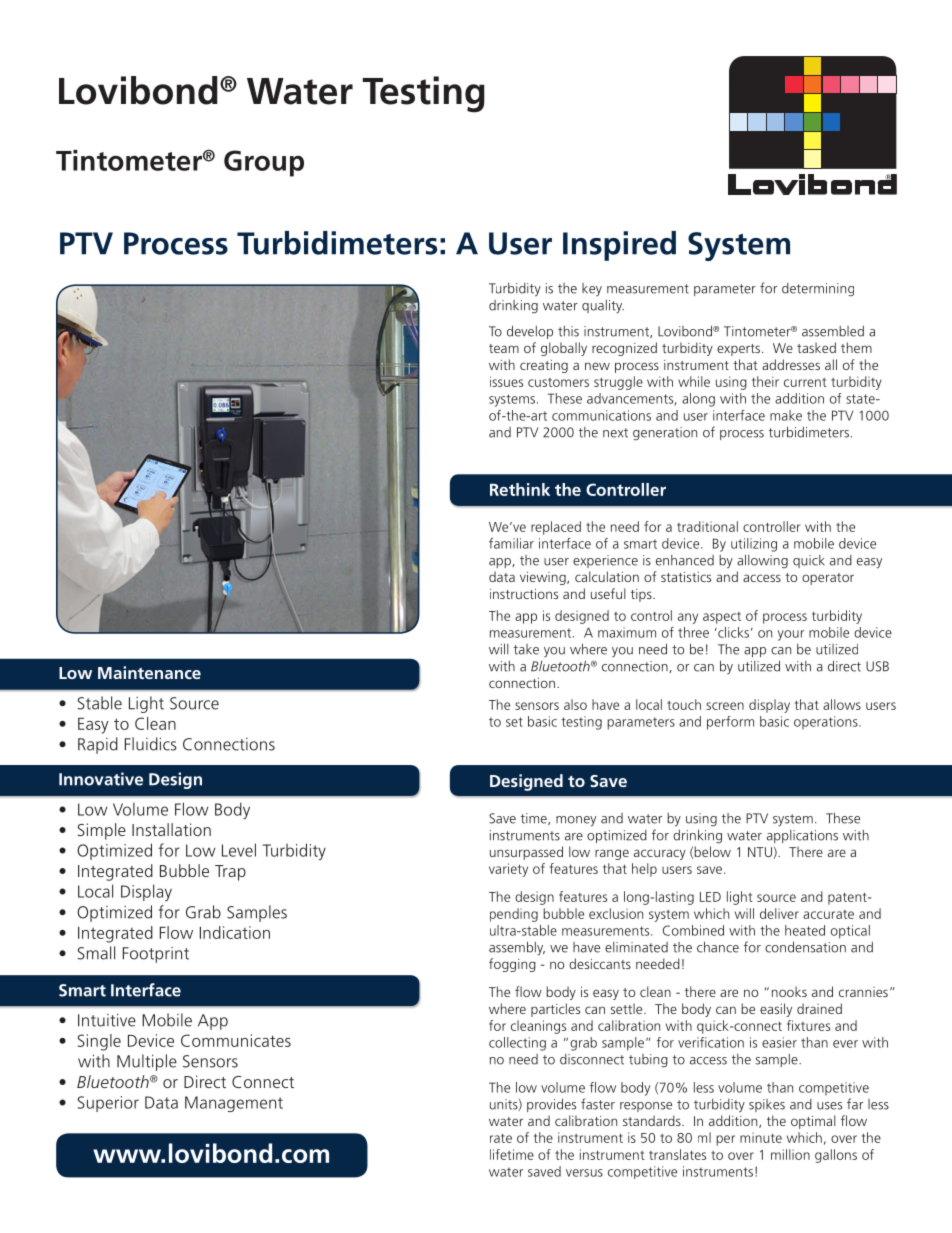  What do you see at coordinates (234, 1104) in the document?
I see `Management` at bounding box center [234, 1104].
